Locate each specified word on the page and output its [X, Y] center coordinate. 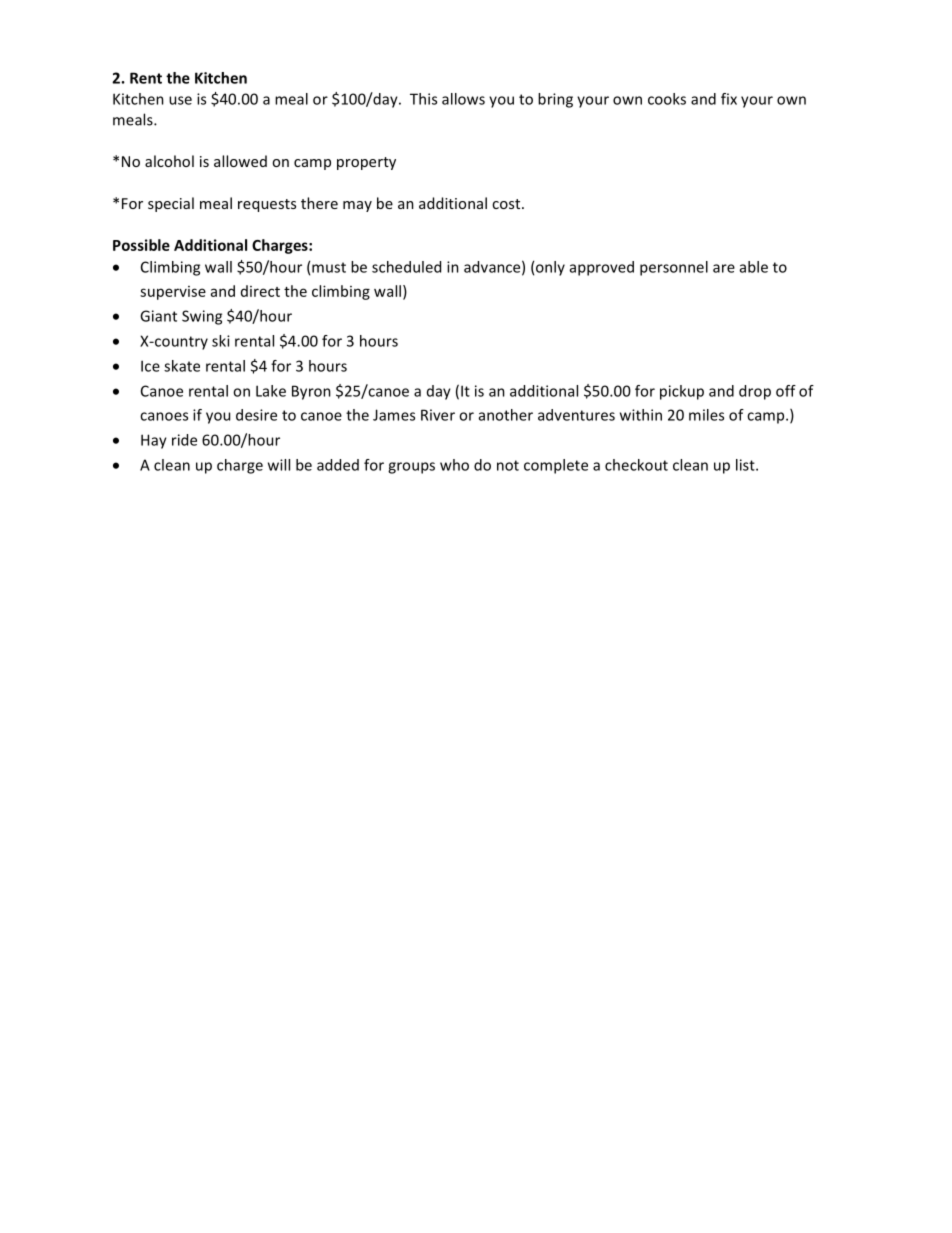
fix [729, 99]
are [724, 268]
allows [463, 99]
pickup [682, 392]
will [279, 465]
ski [221, 341]
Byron [311, 392]
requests [267, 205]
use [180, 100]
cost [507, 204]
